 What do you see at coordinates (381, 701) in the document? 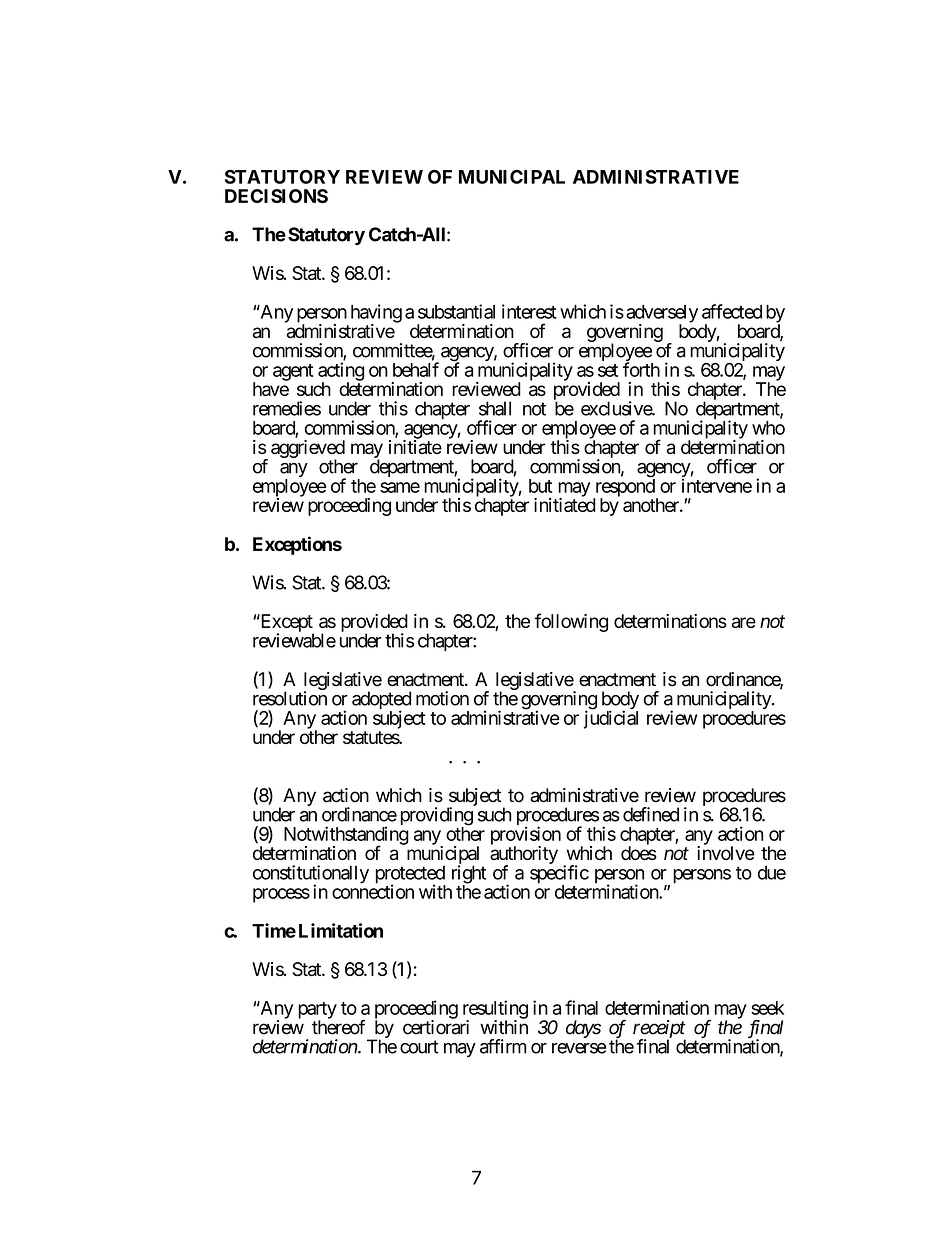
I see `adopted` at bounding box center [381, 701].
